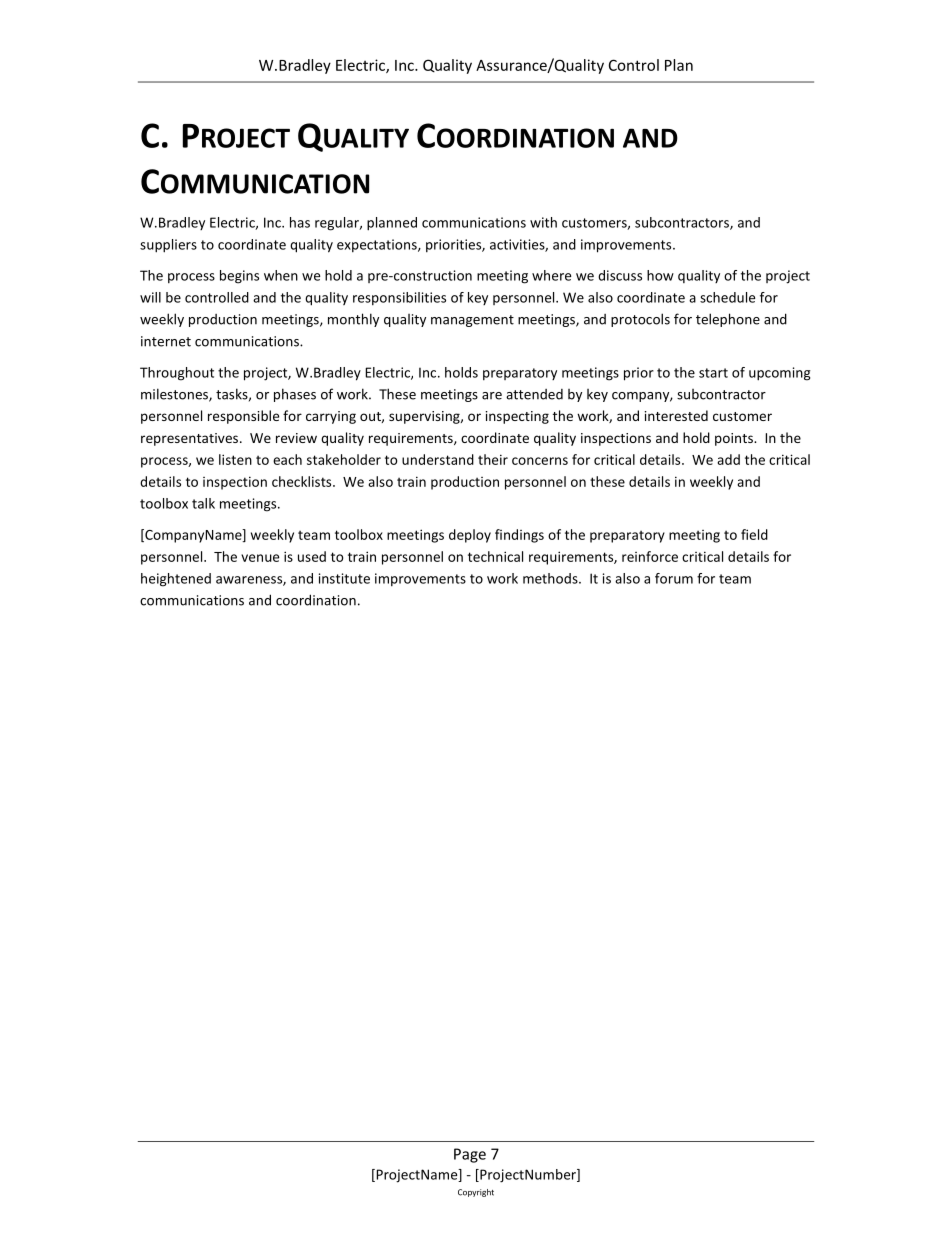 The height and width of the screenshot is (1233, 952). Describe the element at coordinates (543, 222) in the screenshot. I see `with` at that location.
